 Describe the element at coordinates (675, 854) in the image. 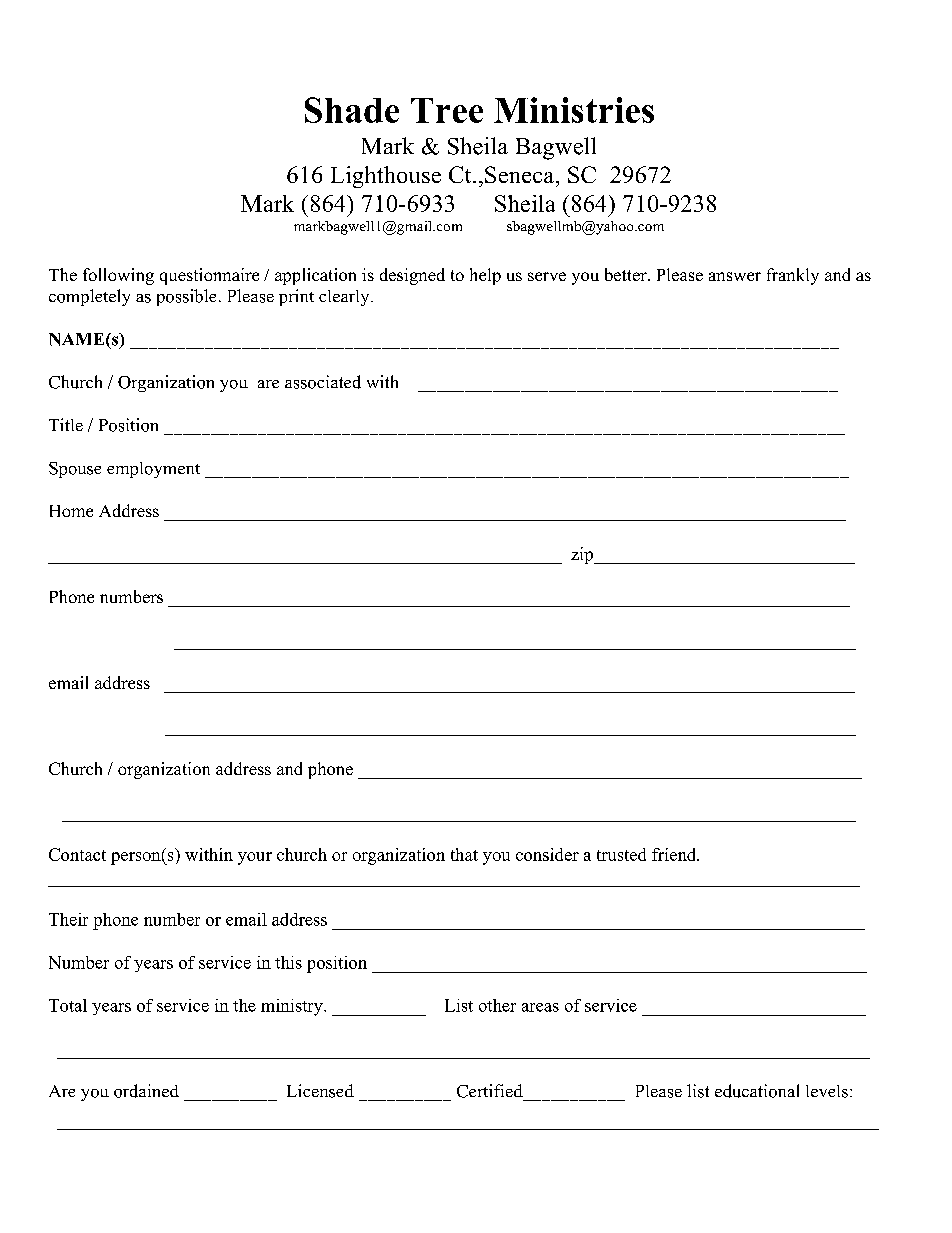

I see `friend` at that location.
